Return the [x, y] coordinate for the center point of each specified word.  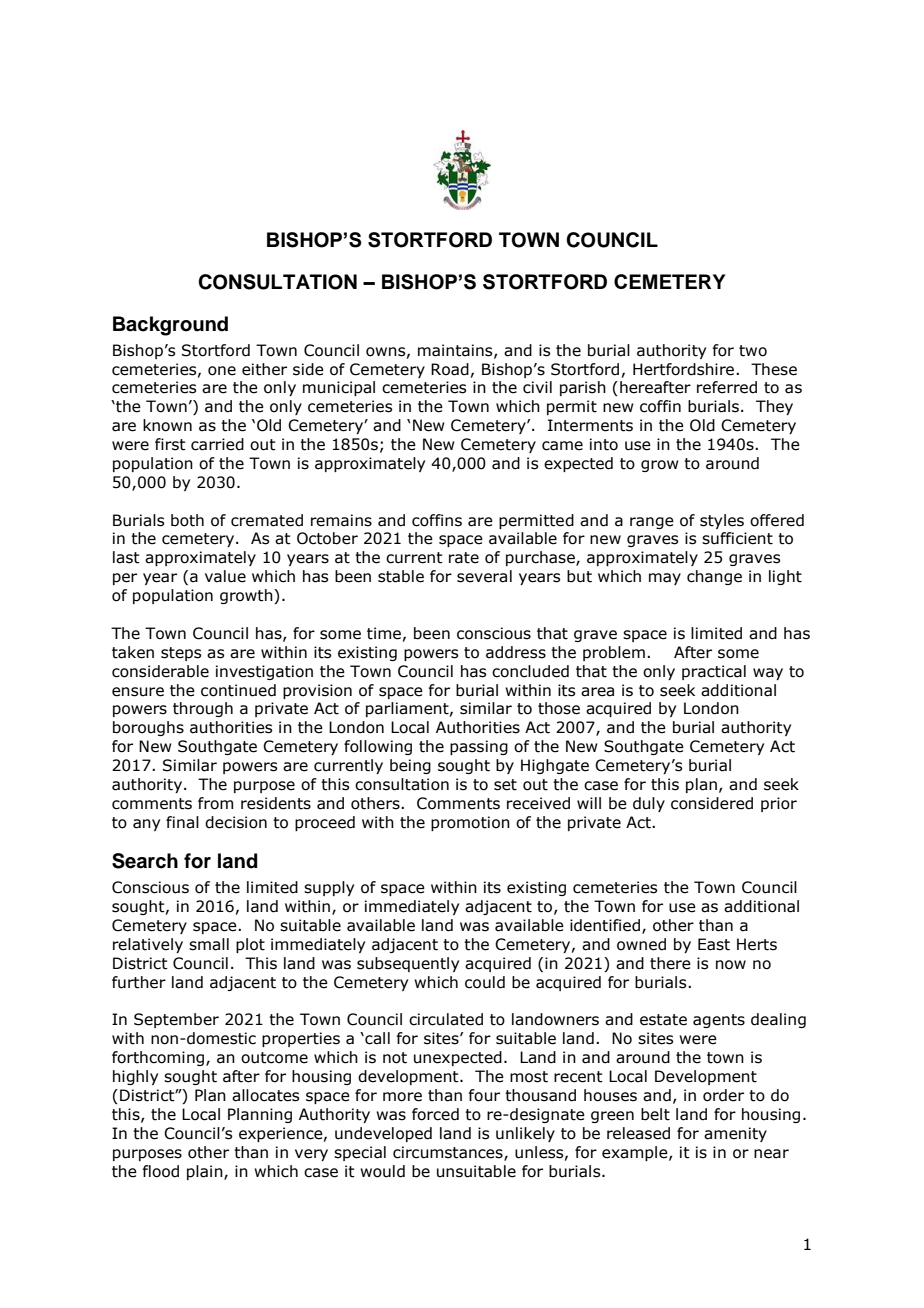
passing [479, 747]
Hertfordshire [685, 369]
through [203, 709]
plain [206, 1172]
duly [649, 804]
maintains [456, 351]
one [222, 371]
